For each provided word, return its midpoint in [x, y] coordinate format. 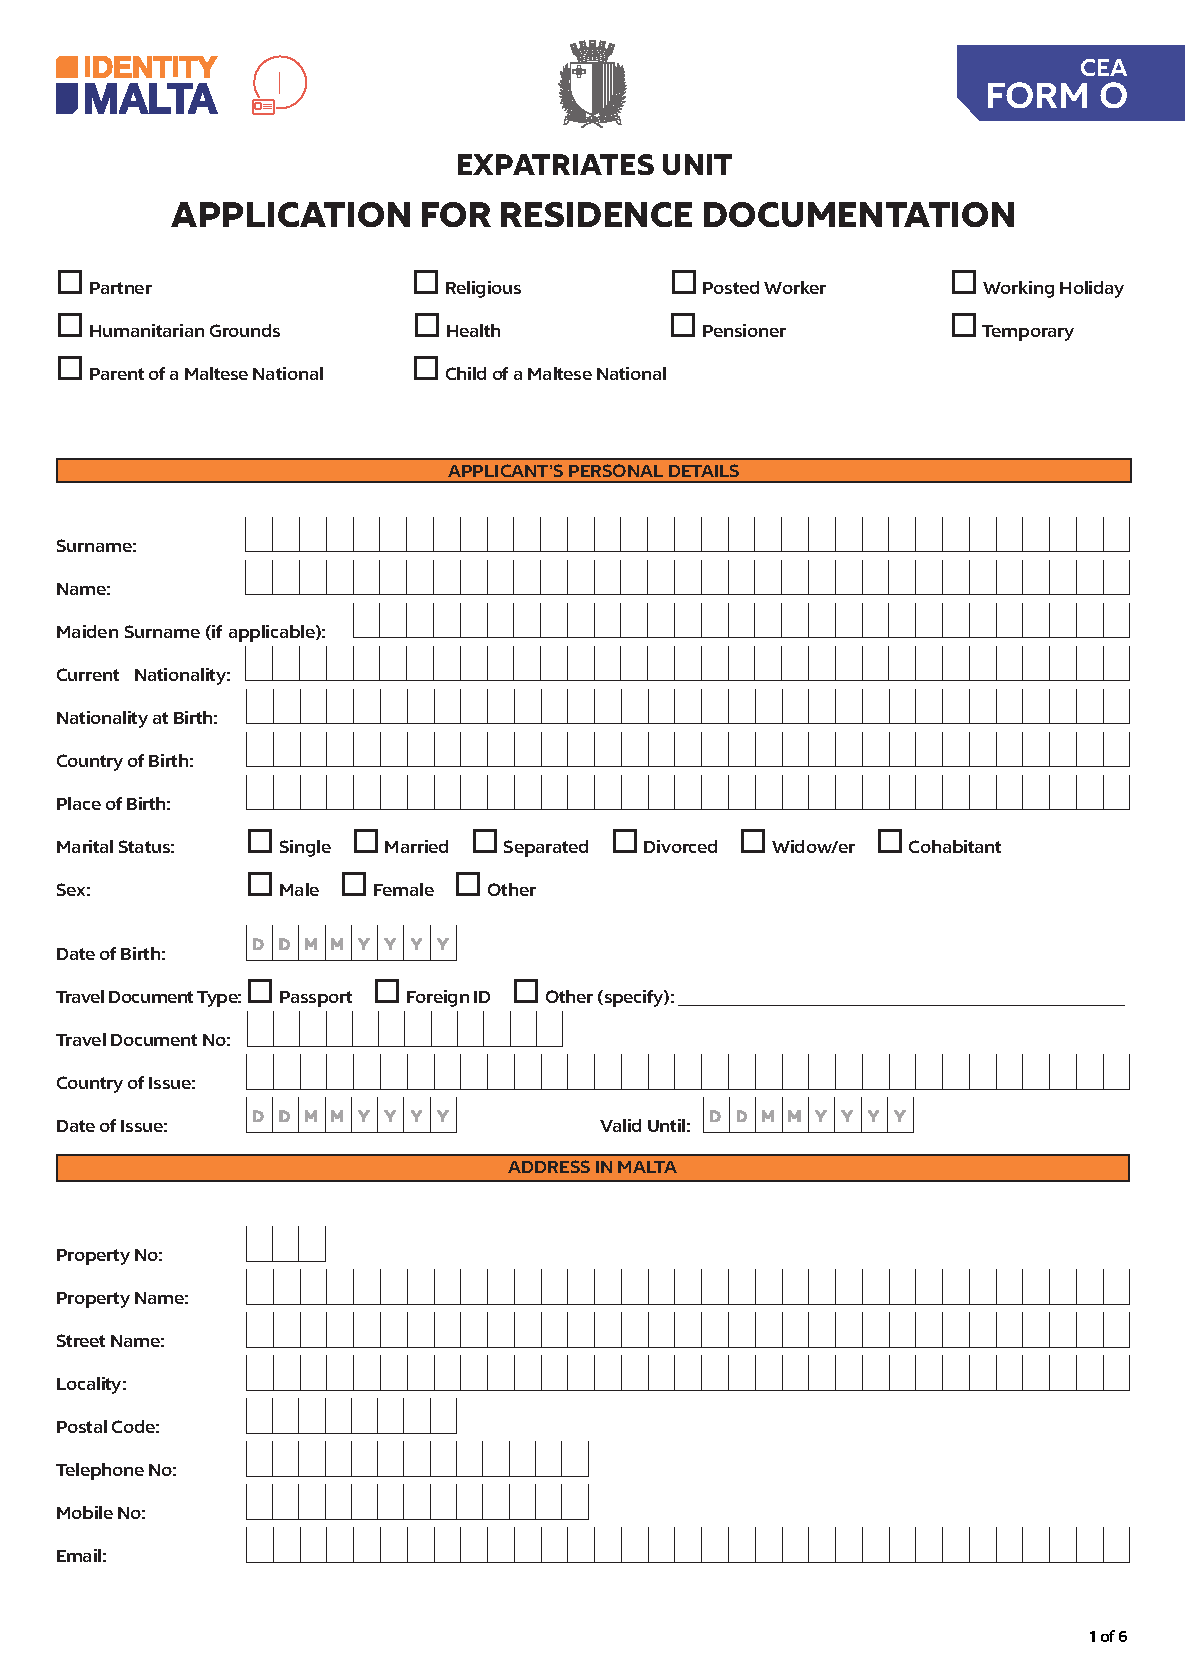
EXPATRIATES [556, 164]
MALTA [647, 1167]
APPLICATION [290, 214]
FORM [1037, 95]
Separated [546, 848]
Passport [316, 999]
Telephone [100, 1471]
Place [79, 803]
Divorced [680, 846]
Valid [620, 1125]
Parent [117, 374]
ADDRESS [549, 1166]
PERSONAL [616, 470]
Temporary [1028, 333]
